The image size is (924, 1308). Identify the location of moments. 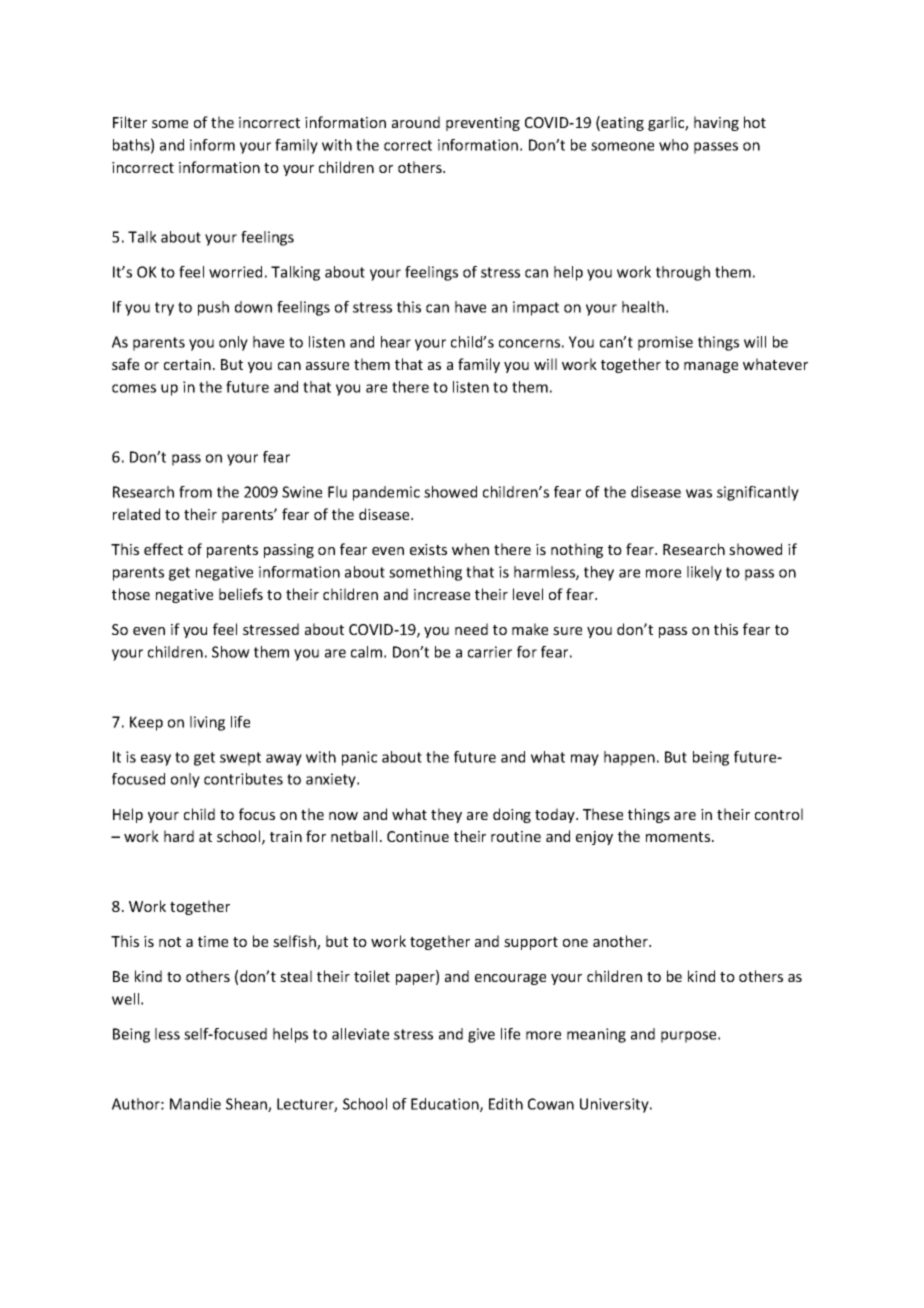
(679, 837).
